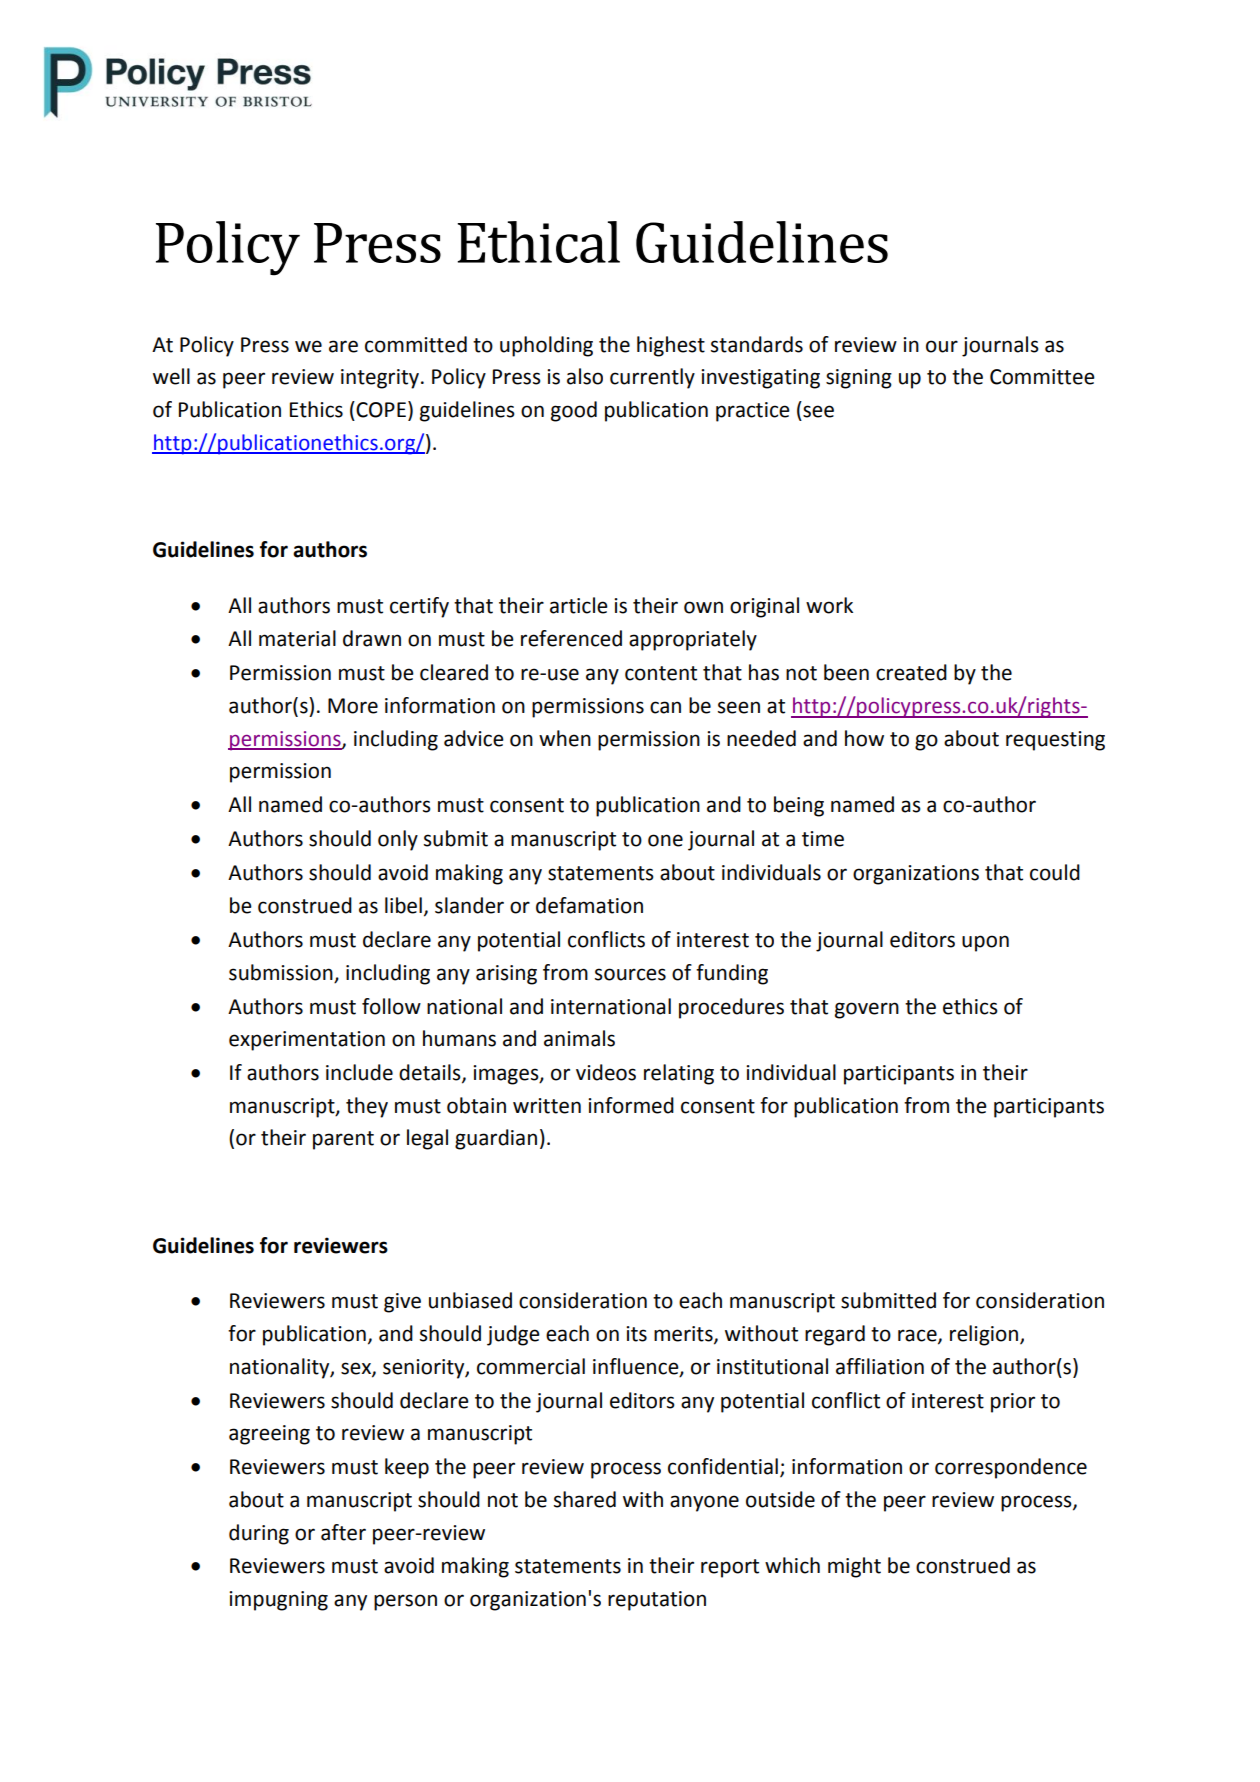 The image size is (1260, 1782). I want to click on created, so click(911, 672).
